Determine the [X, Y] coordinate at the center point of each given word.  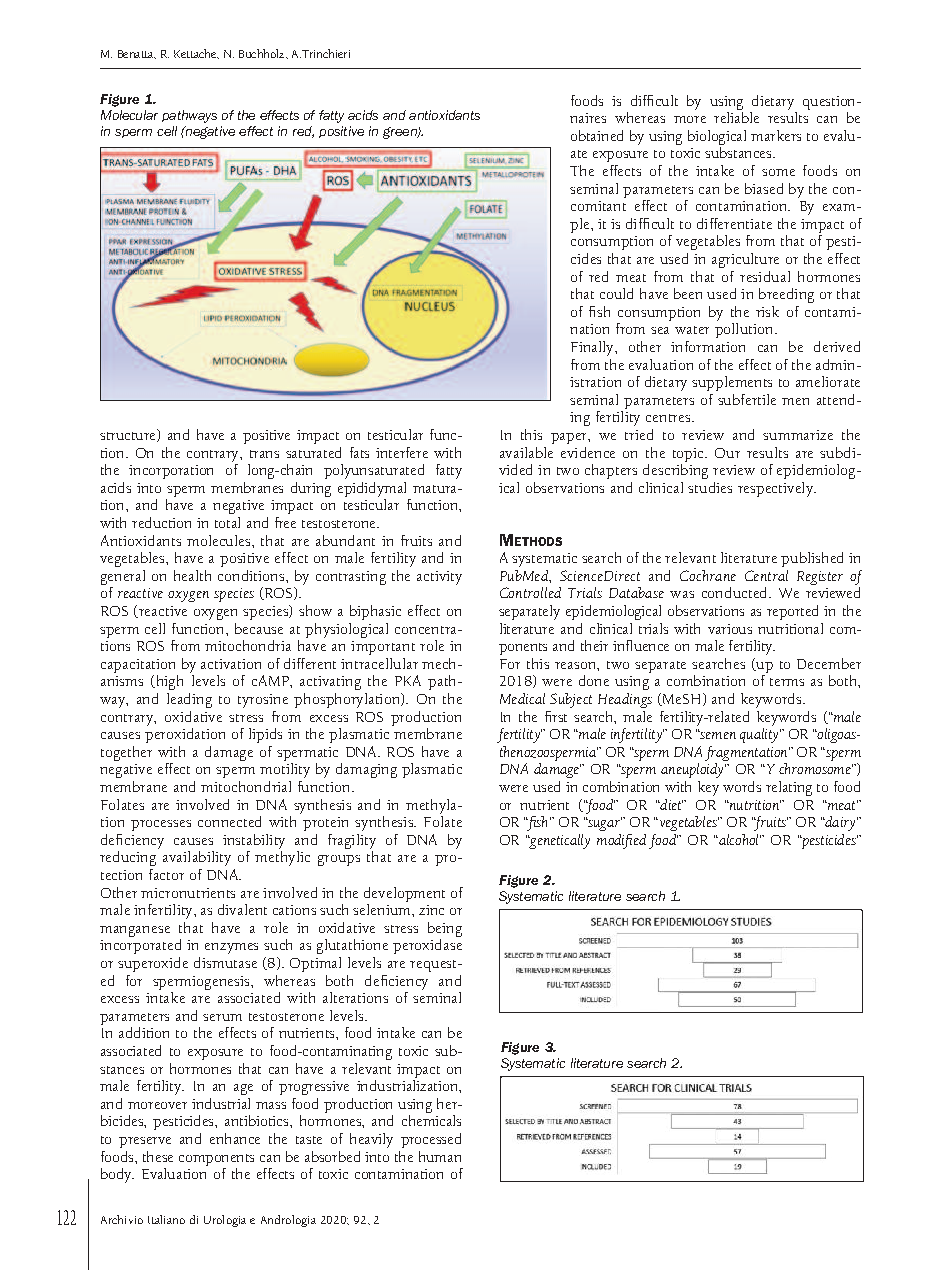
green [401, 133]
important [383, 648]
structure [129, 435]
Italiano [166, 1219]
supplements [732, 383]
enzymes [231, 948]
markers [776, 135]
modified [621, 841]
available [526, 452]
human [440, 1156]
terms [787, 682]
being [445, 929]
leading [189, 700]
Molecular [129, 115]
